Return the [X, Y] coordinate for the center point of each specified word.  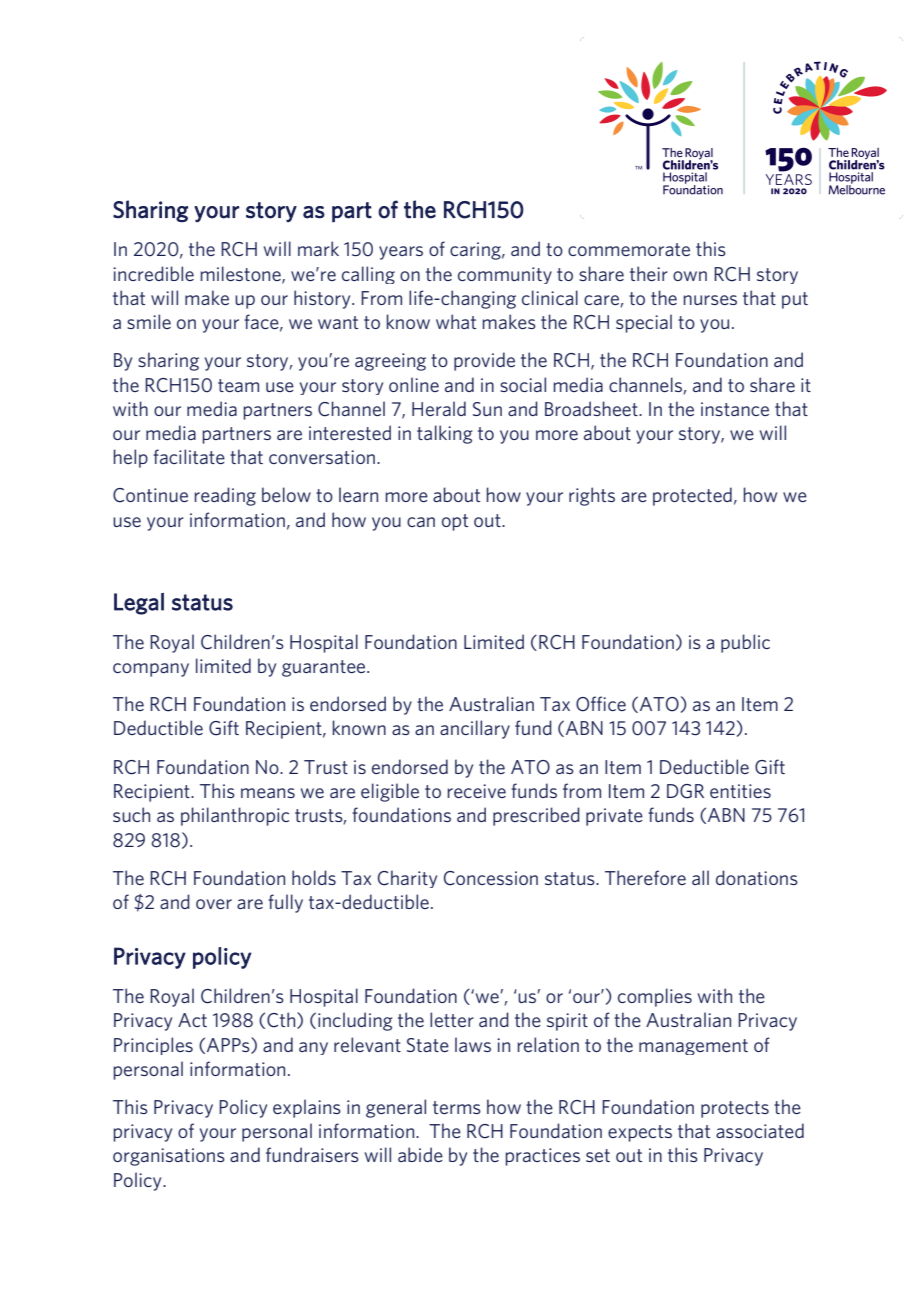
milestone [241, 274]
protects [735, 1109]
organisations [169, 1157]
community [505, 275]
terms [457, 1107]
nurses [710, 300]
